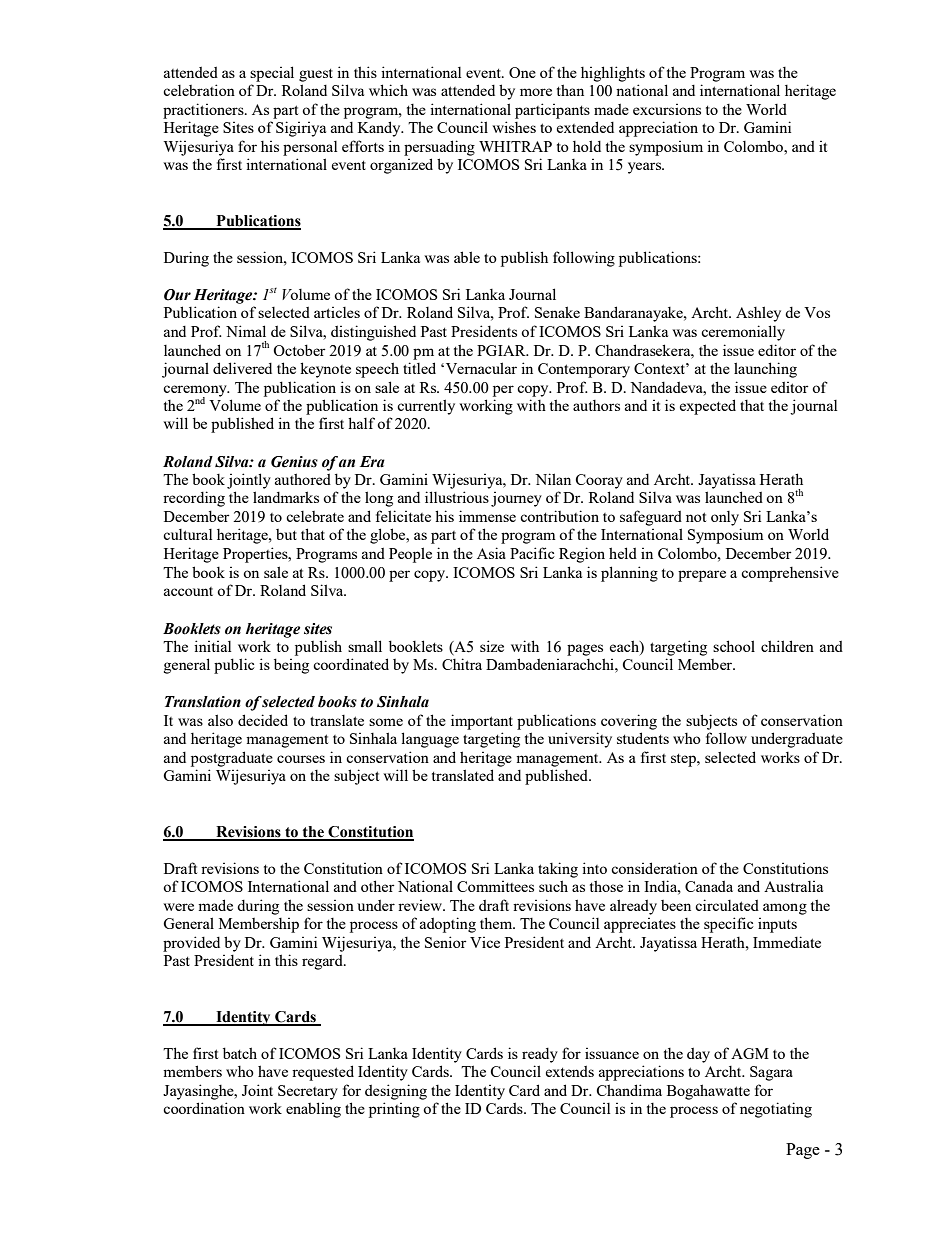 This screenshot has height=1233, width=952. Describe the element at coordinates (232, 759) in the screenshot. I see `postgraduate` at that location.
